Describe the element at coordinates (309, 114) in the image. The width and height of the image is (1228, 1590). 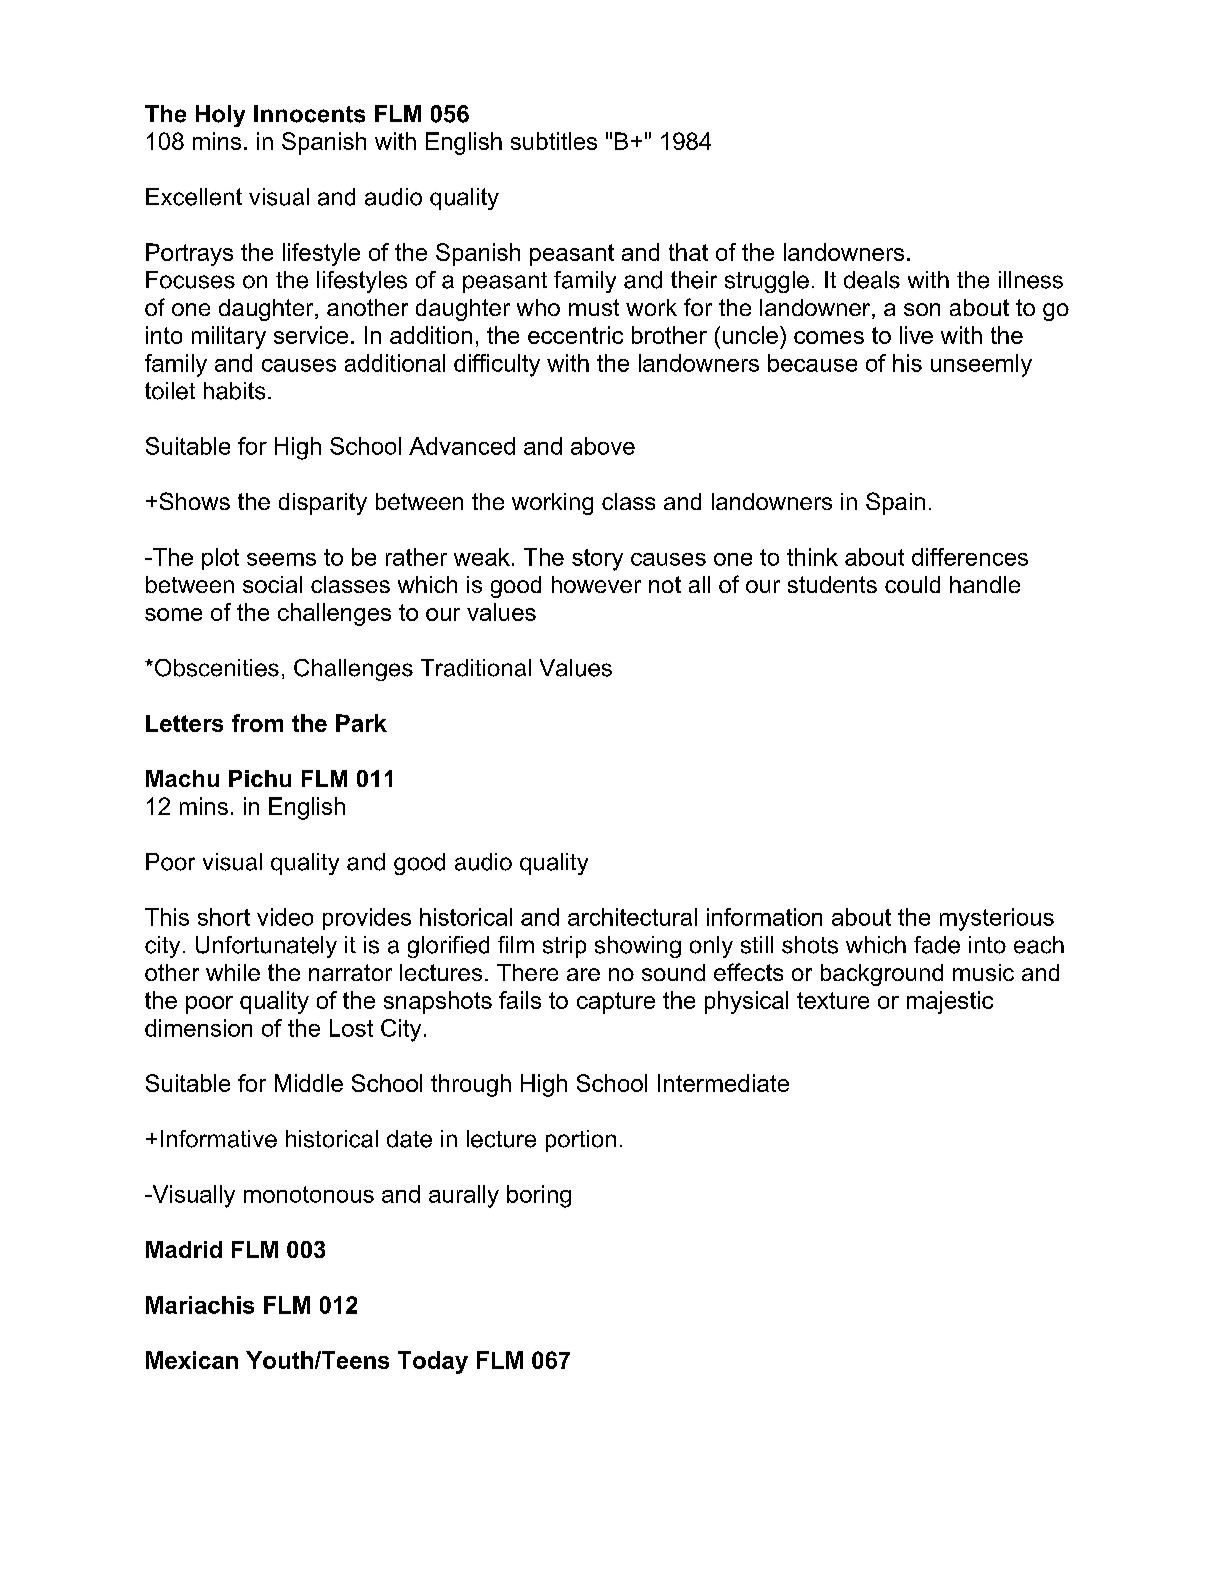
I see `Innocents` at that location.
